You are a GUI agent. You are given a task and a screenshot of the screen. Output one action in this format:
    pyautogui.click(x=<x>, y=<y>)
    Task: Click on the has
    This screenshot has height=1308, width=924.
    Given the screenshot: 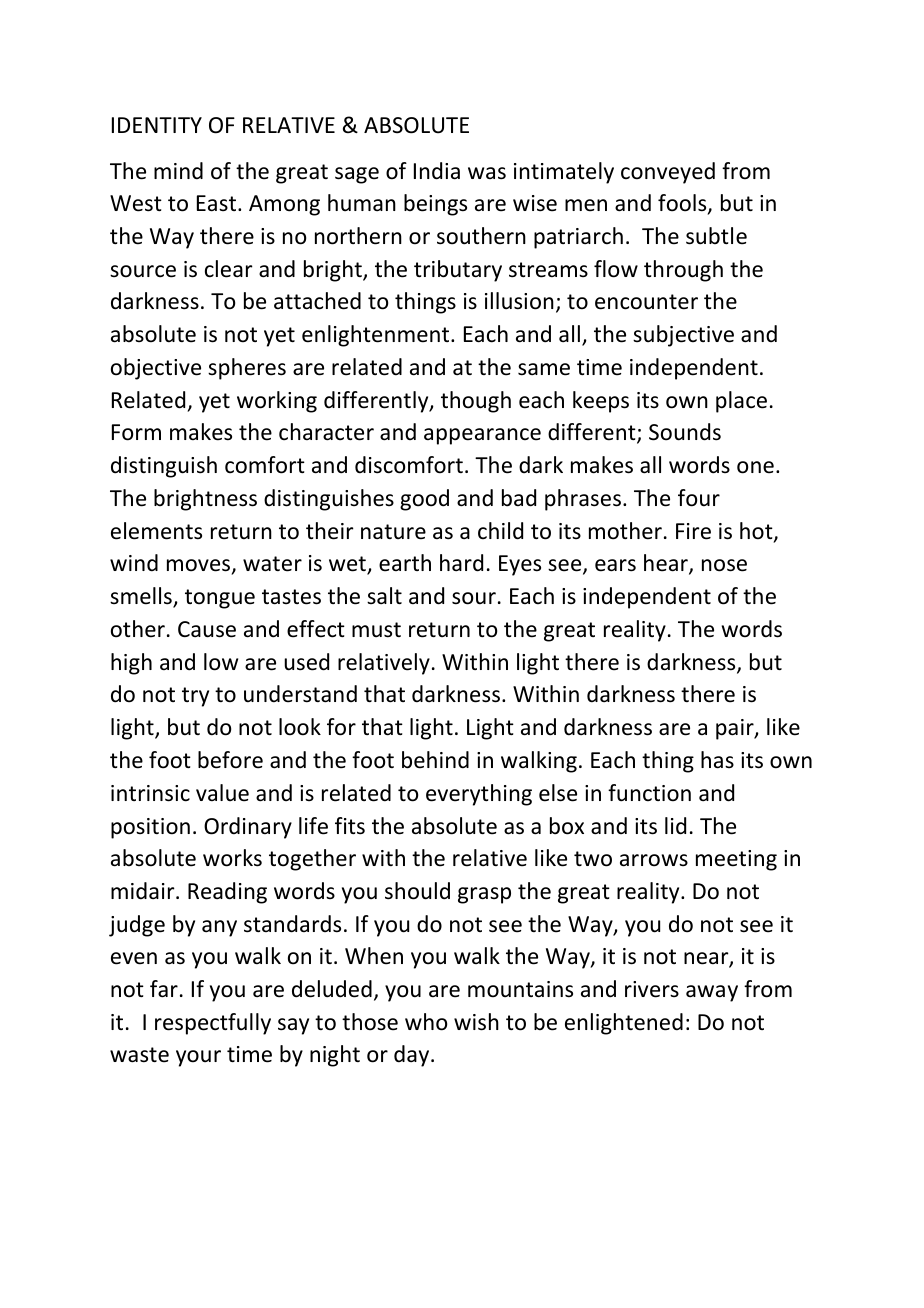 What is the action you would take?
    pyautogui.click(x=717, y=760)
